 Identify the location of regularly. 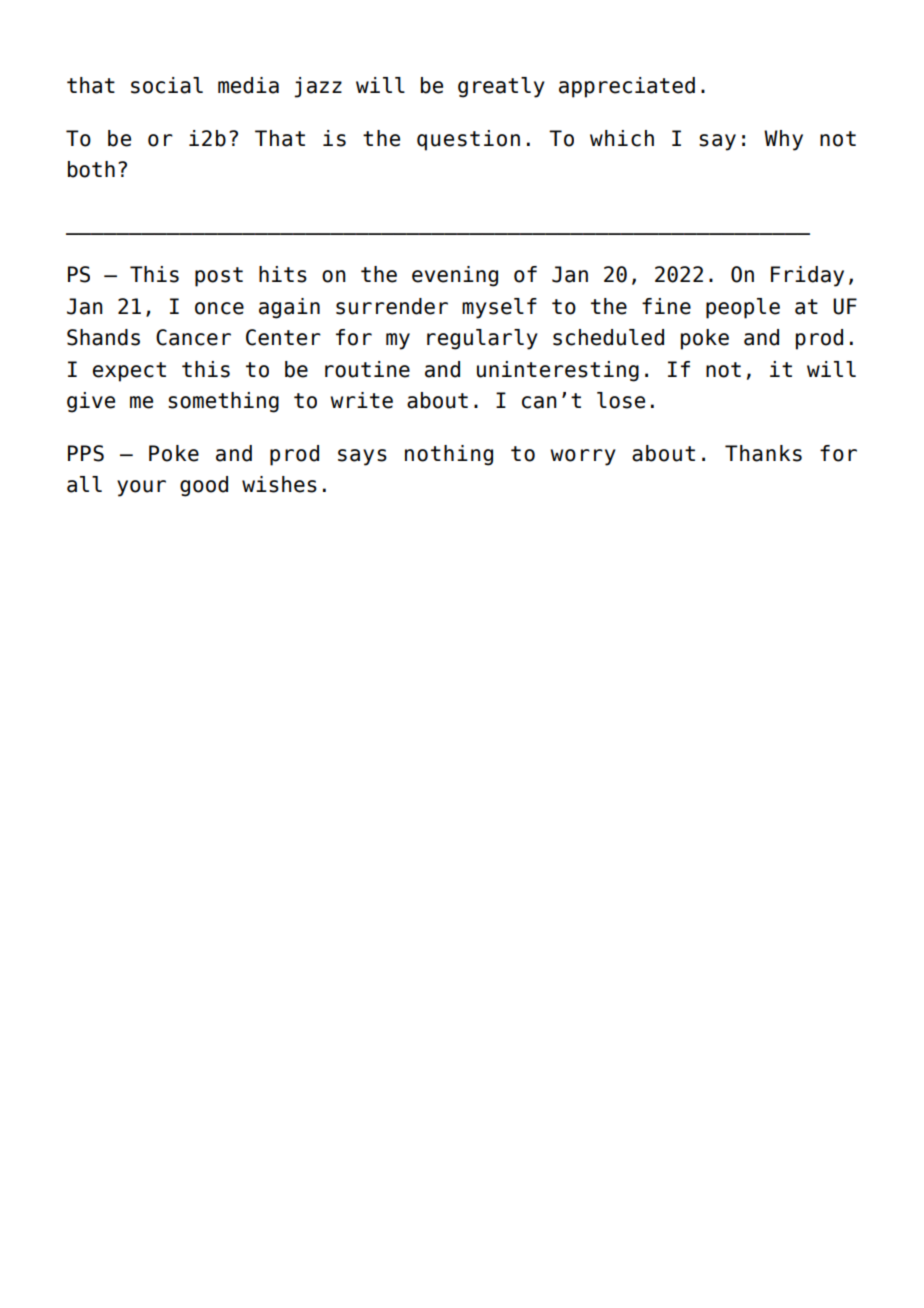
(482, 339).
